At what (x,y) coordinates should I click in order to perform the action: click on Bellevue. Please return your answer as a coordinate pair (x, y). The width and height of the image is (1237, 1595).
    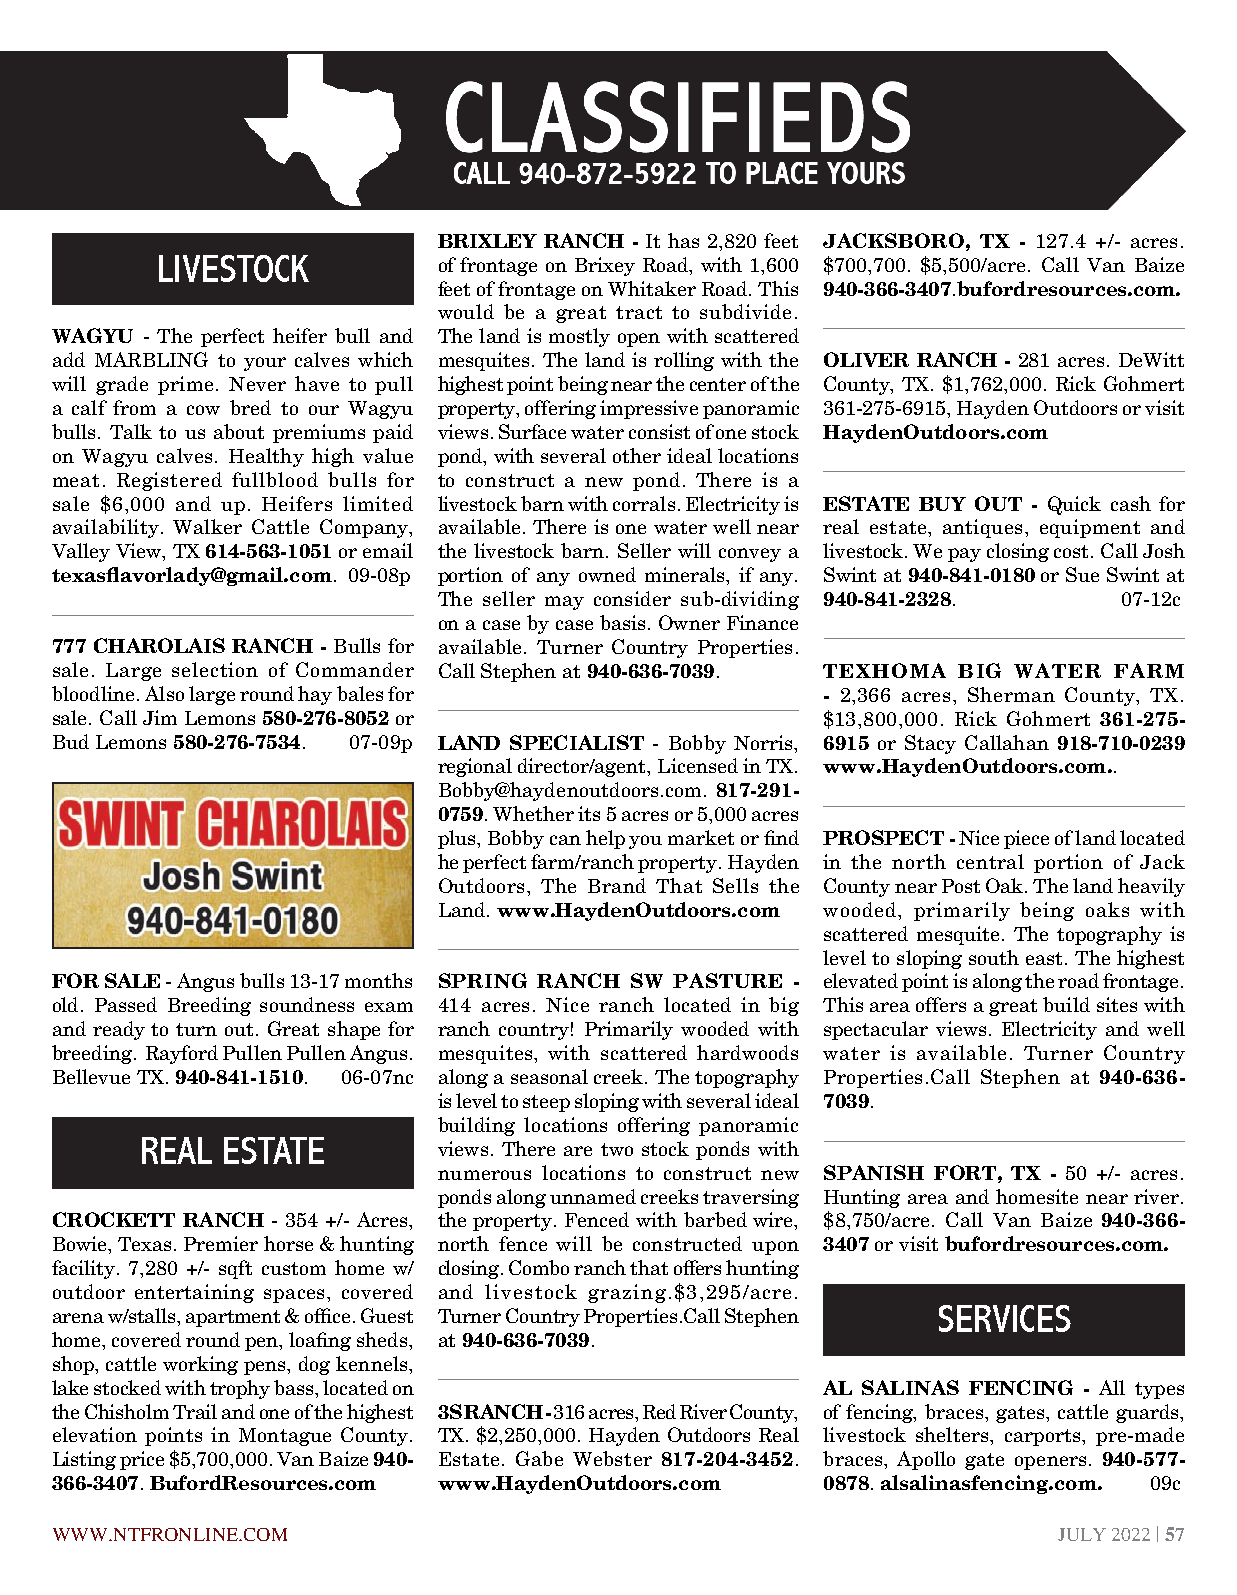
    Looking at the image, I should click on (91, 1076).
